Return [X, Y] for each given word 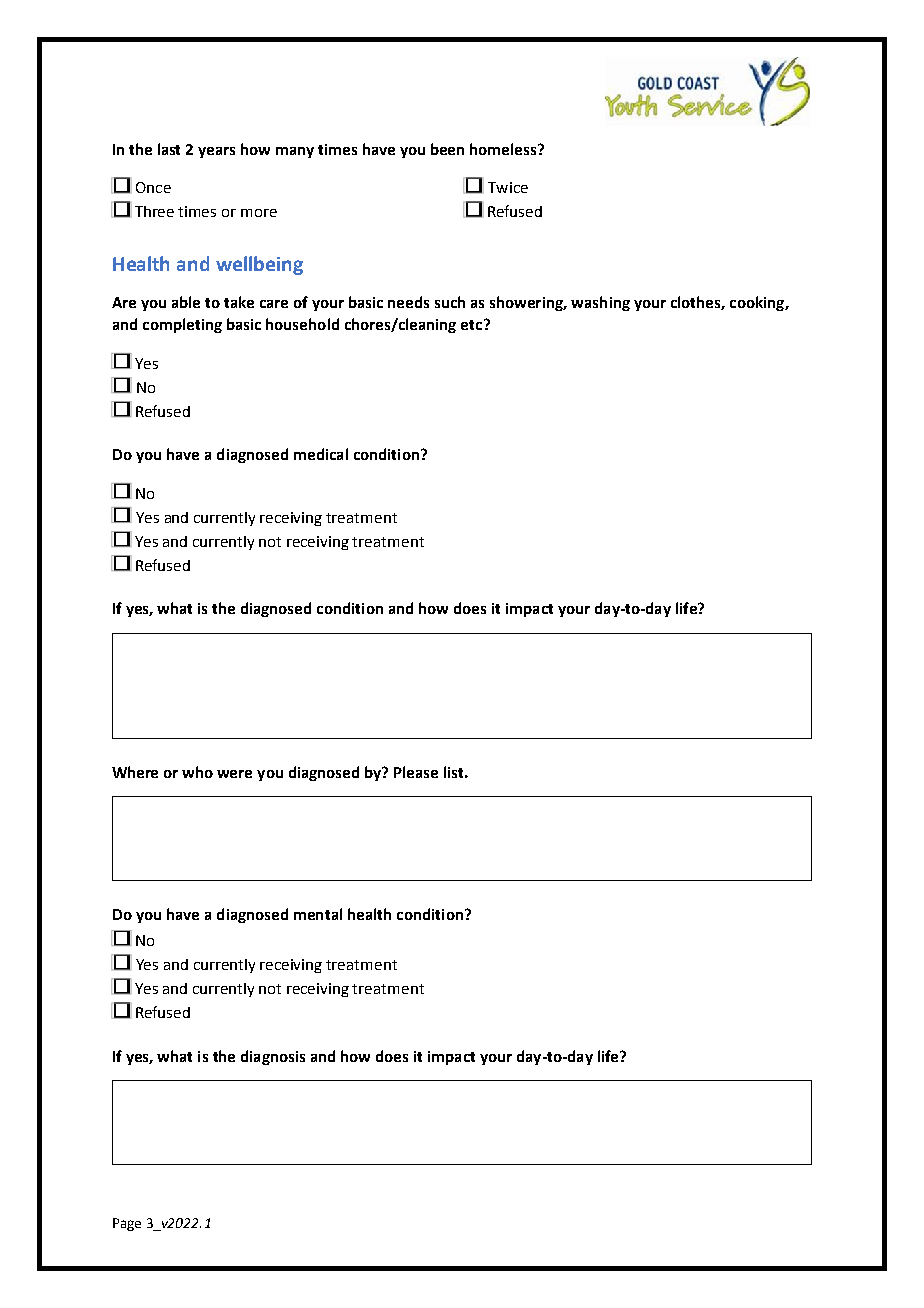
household [302, 324]
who [197, 772]
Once [153, 187]
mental [318, 914]
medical [321, 454]
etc [473, 324]
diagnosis [273, 1057]
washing [600, 303]
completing [182, 325]
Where [135, 772]
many [295, 152]
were [234, 774]
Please [416, 772]
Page [127, 1224]
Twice [508, 187]
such [450, 302]
